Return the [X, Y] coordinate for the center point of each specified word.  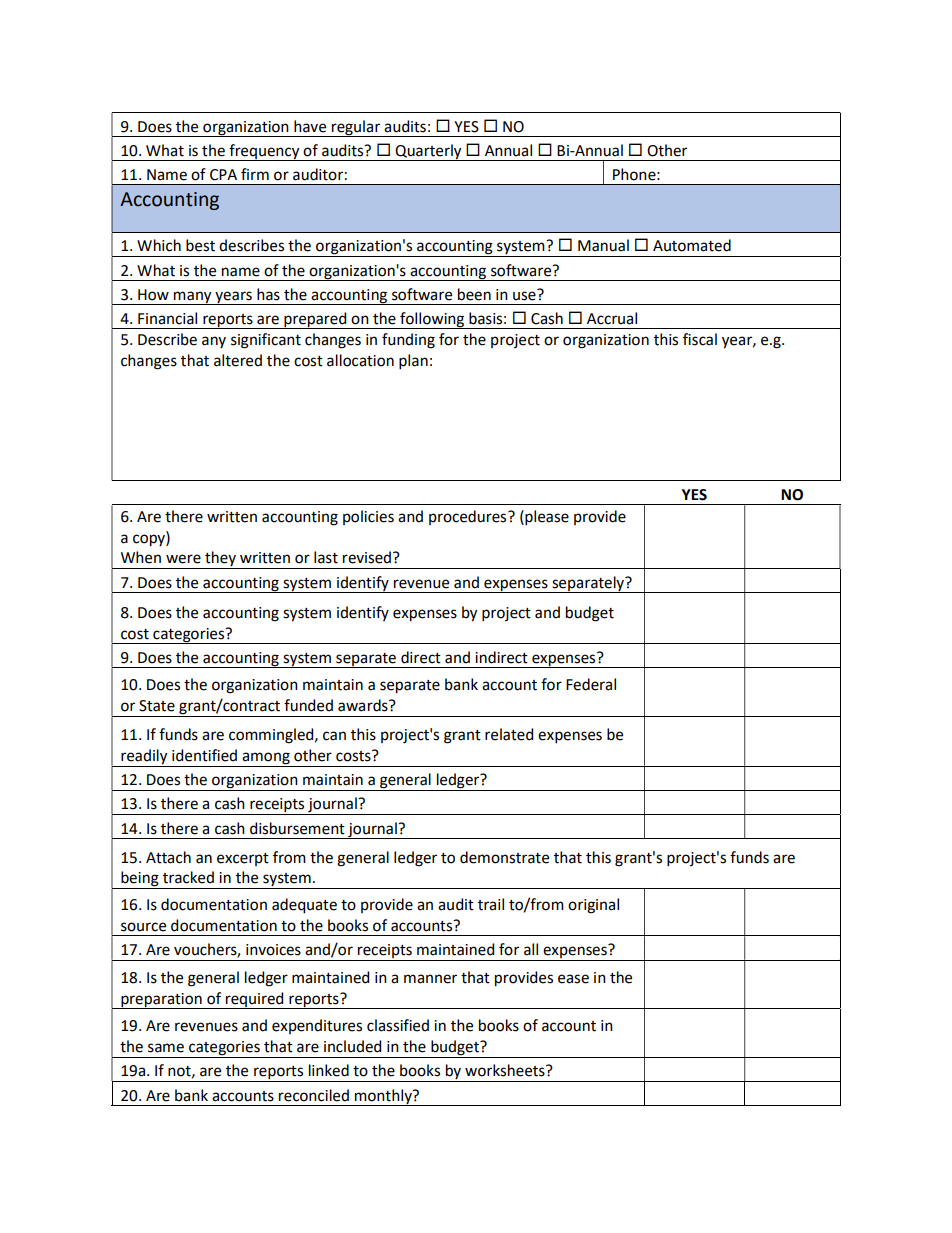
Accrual [612, 318]
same [166, 1048]
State [157, 706]
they [220, 560]
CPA [223, 175]
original [593, 906]
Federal [591, 684]
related [509, 734]
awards [364, 705]
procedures [469, 517]
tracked [188, 877]
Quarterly [429, 152]
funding [408, 341]
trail [491, 904]
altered [238, 360]
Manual [603, 245]
